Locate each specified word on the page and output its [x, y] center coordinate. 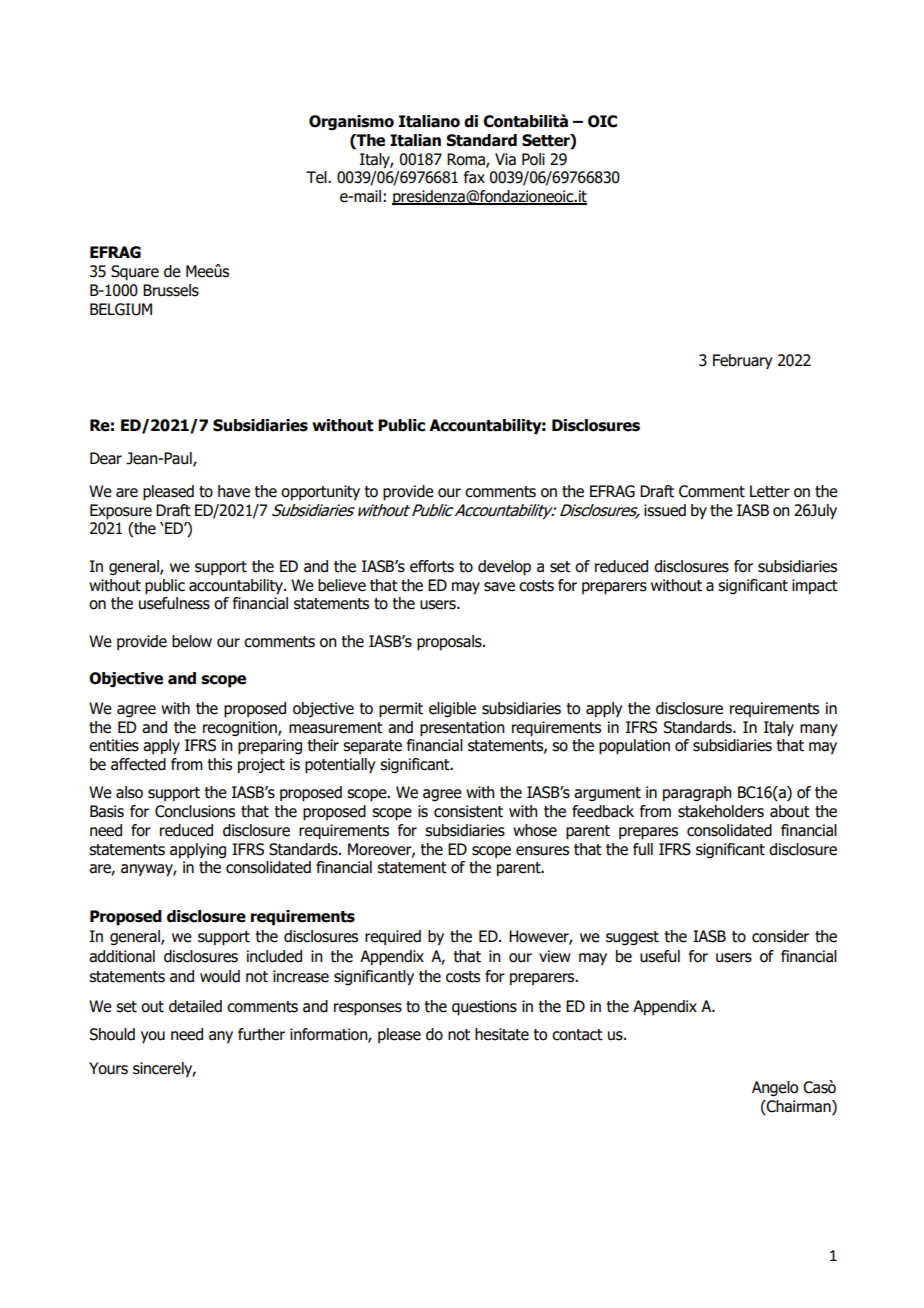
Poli [533, 159]
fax [474, 177]
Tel [317, 177]
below [192, 641]
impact [815, 586]
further [261, 1034]
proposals [450, 643]
